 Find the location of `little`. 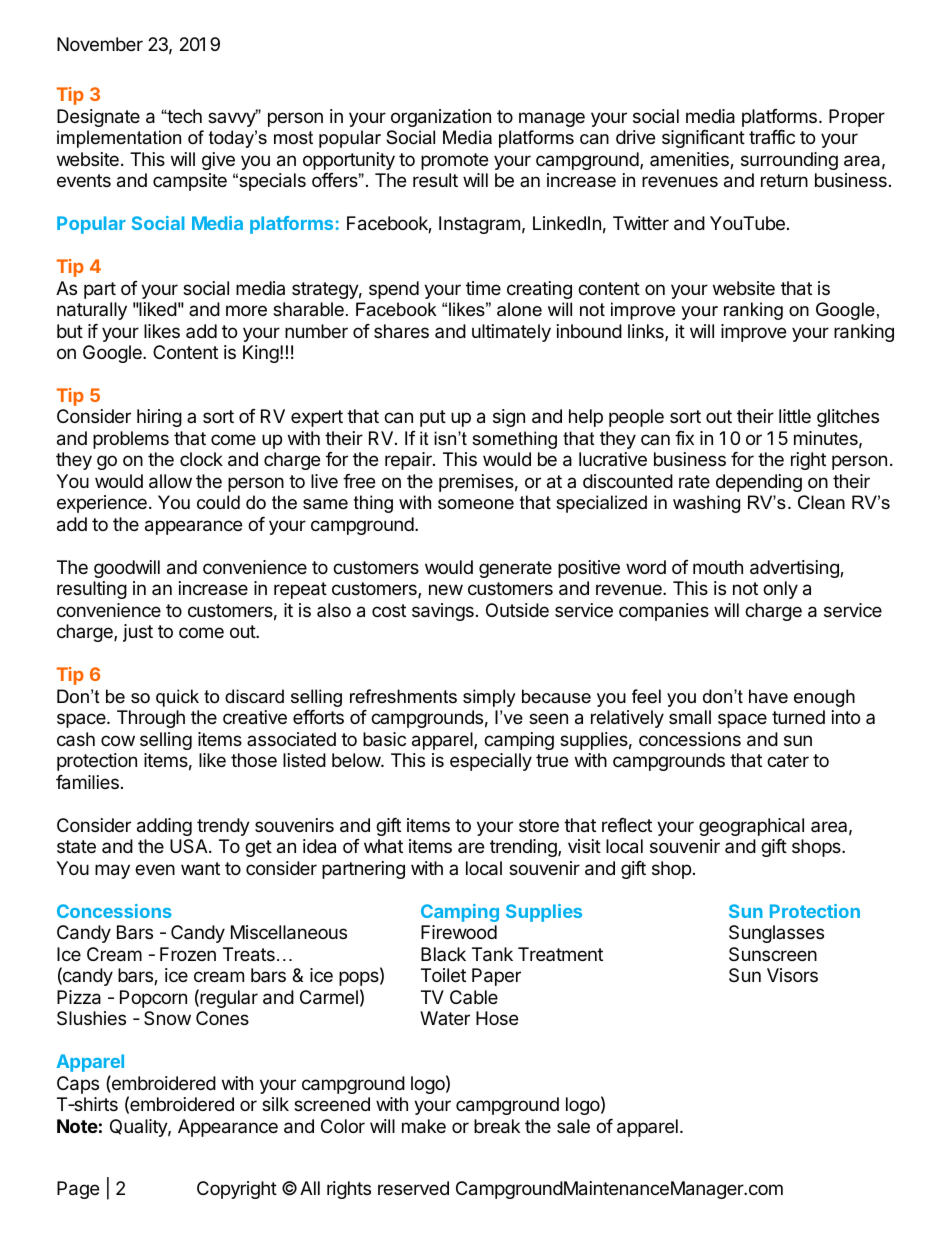

little is located at coordinates (795, 416).
